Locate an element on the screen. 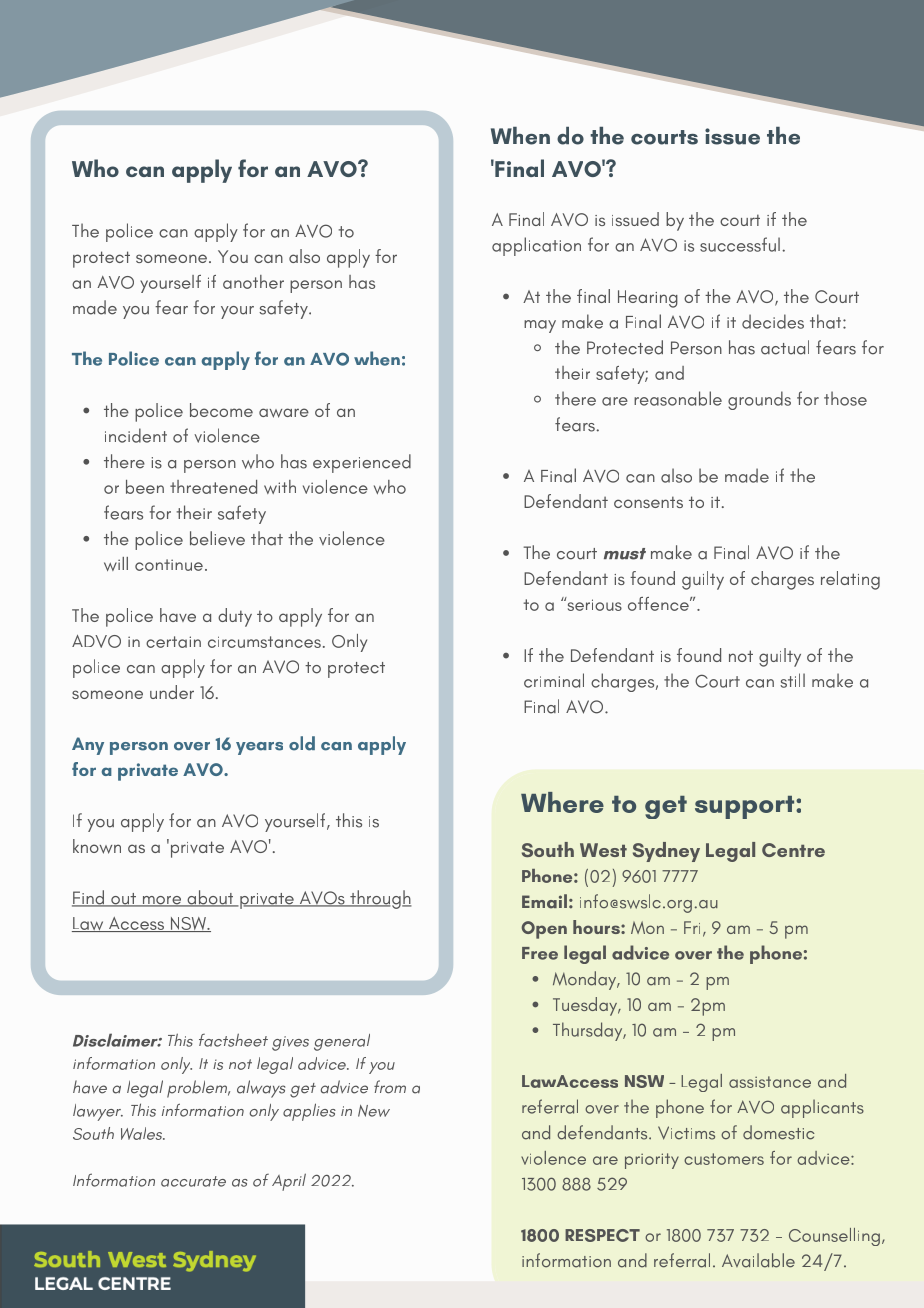  Where is located at coordinates (562, 802).
